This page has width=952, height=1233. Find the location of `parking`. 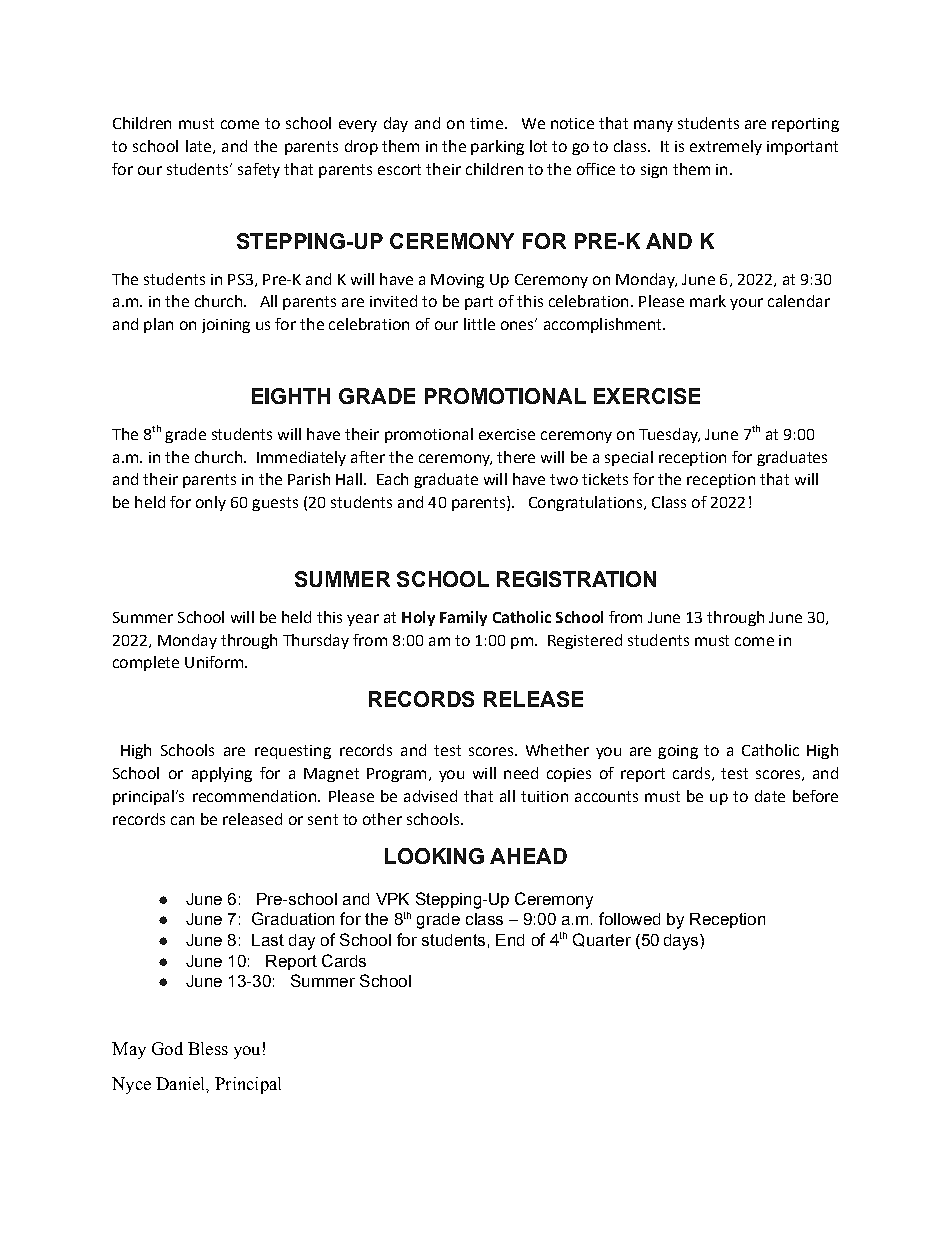

parking is located at coordinates (497, 147).
